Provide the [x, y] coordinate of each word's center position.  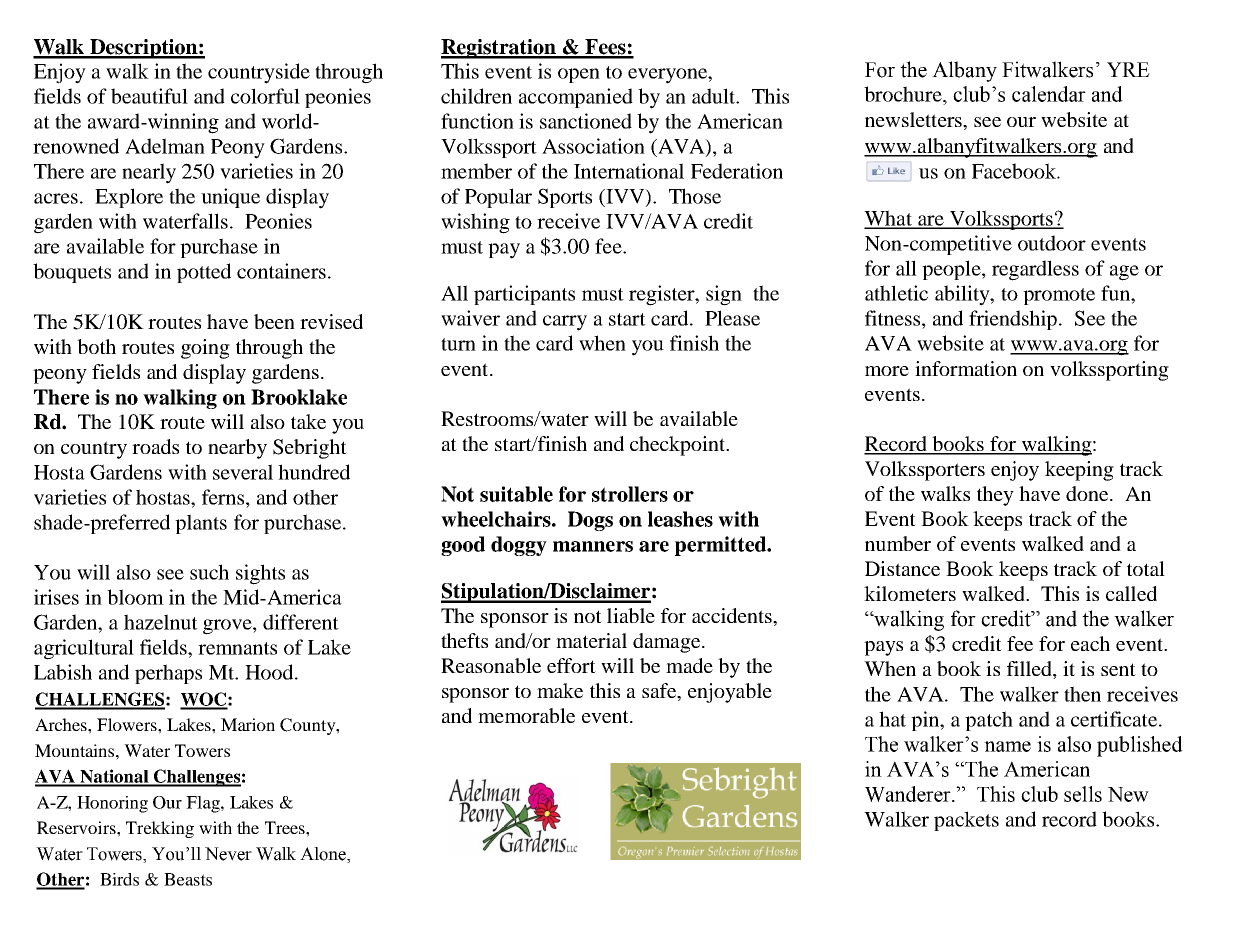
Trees [286, 827]
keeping [1079, 471]
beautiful [149, 96]
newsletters [914, 119]
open [579, 75]
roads [155, 446]
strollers [630, 494]
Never [228, 854]
